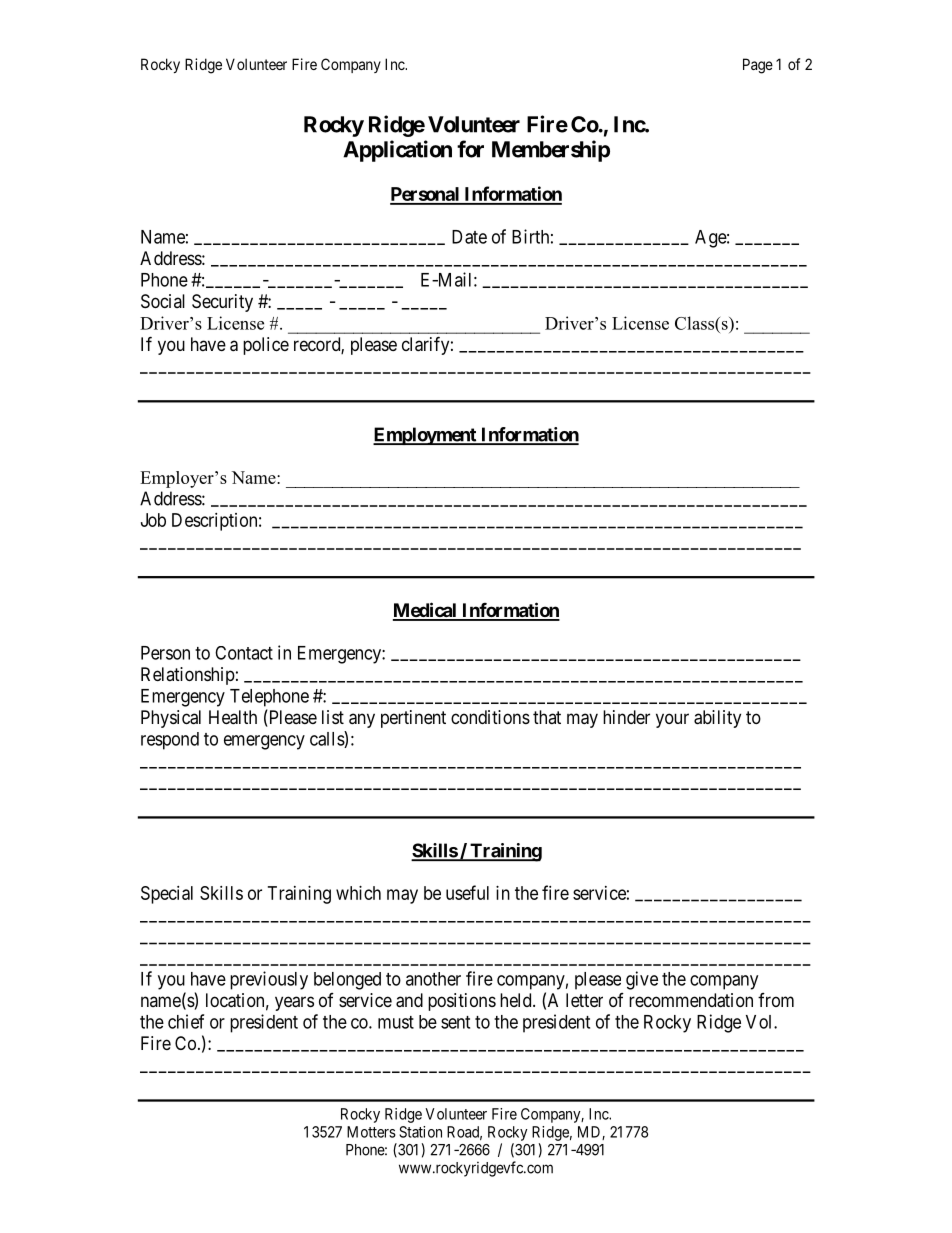 This image has width=952, height=1233. I want to click on Special, so click(167, 895).
